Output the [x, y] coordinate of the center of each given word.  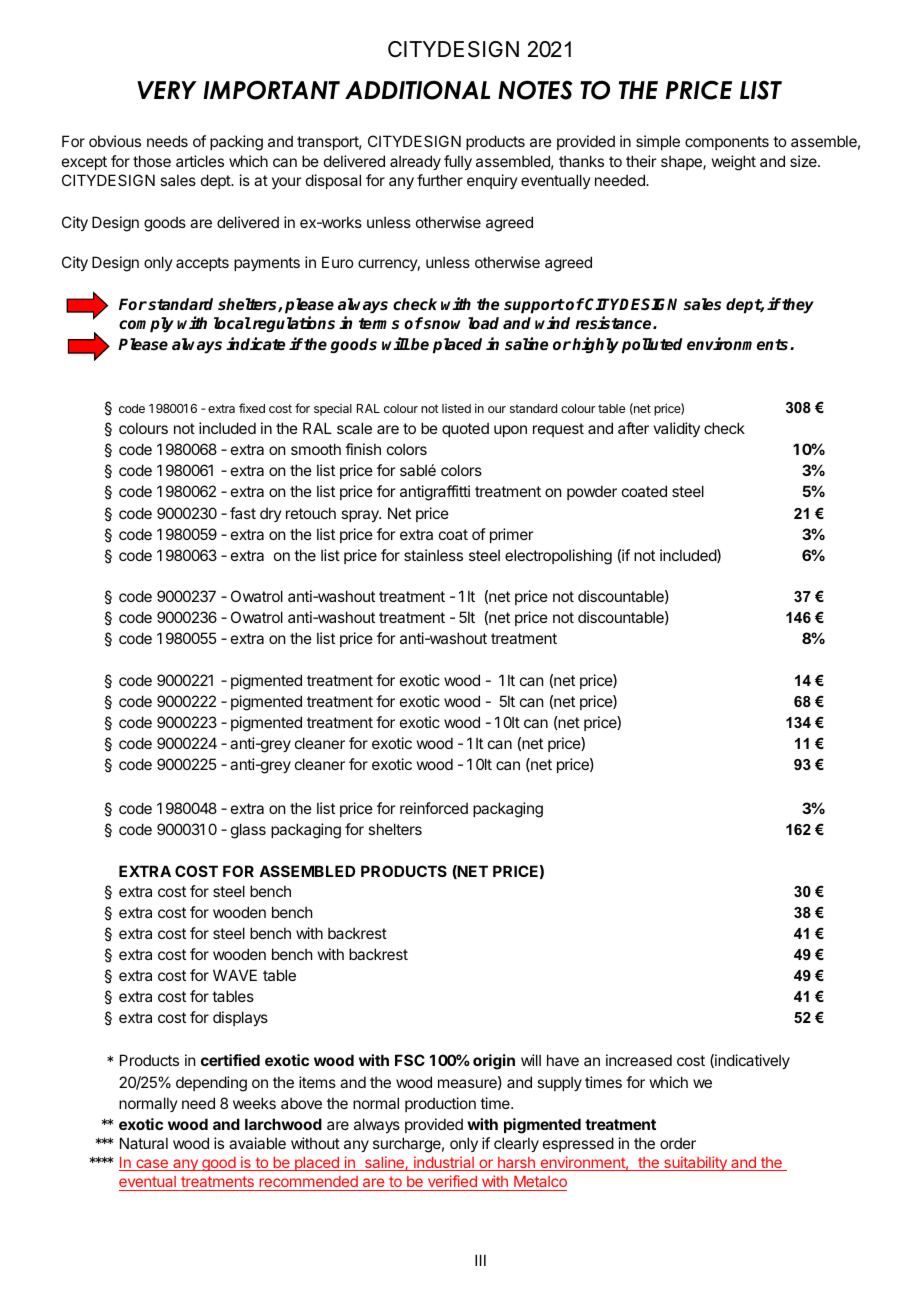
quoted [465, 429]
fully [458, 162]
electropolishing [558, 557]
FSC [410, 1060]
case [152, 1165]
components [727, 143]
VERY [167, 90]
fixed [252, 408]
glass [248, 831]
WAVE [235, 975]
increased [639, 1060]
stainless [433, 555]
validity [676, 429]
